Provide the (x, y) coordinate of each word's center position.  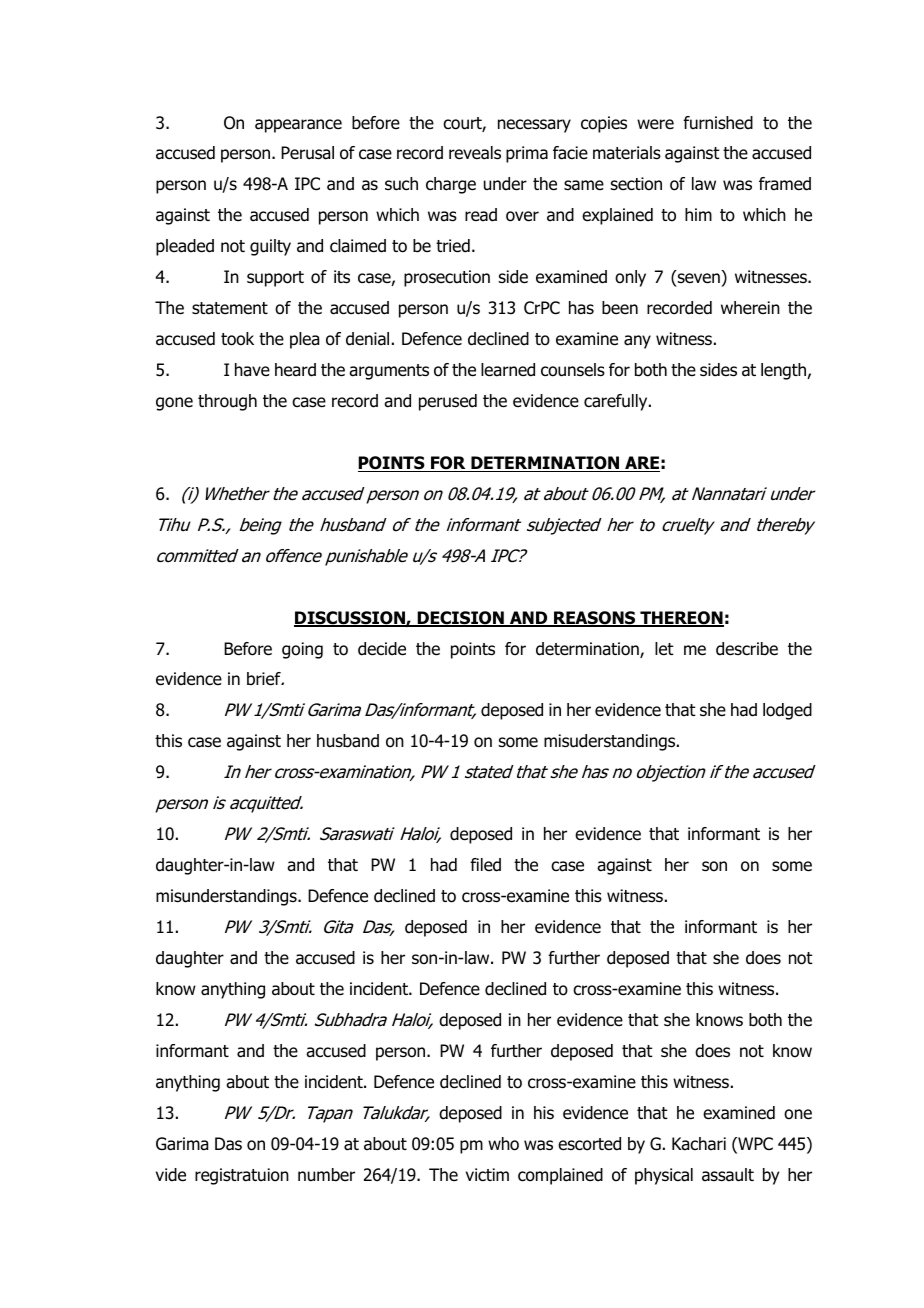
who (503, 1144)
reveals (475, 153)
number (326, 1175)
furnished (718, 123)
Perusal (307, 153)
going (302, 650)
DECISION (460, 619)
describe (747, 649)
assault (728, 1175)
